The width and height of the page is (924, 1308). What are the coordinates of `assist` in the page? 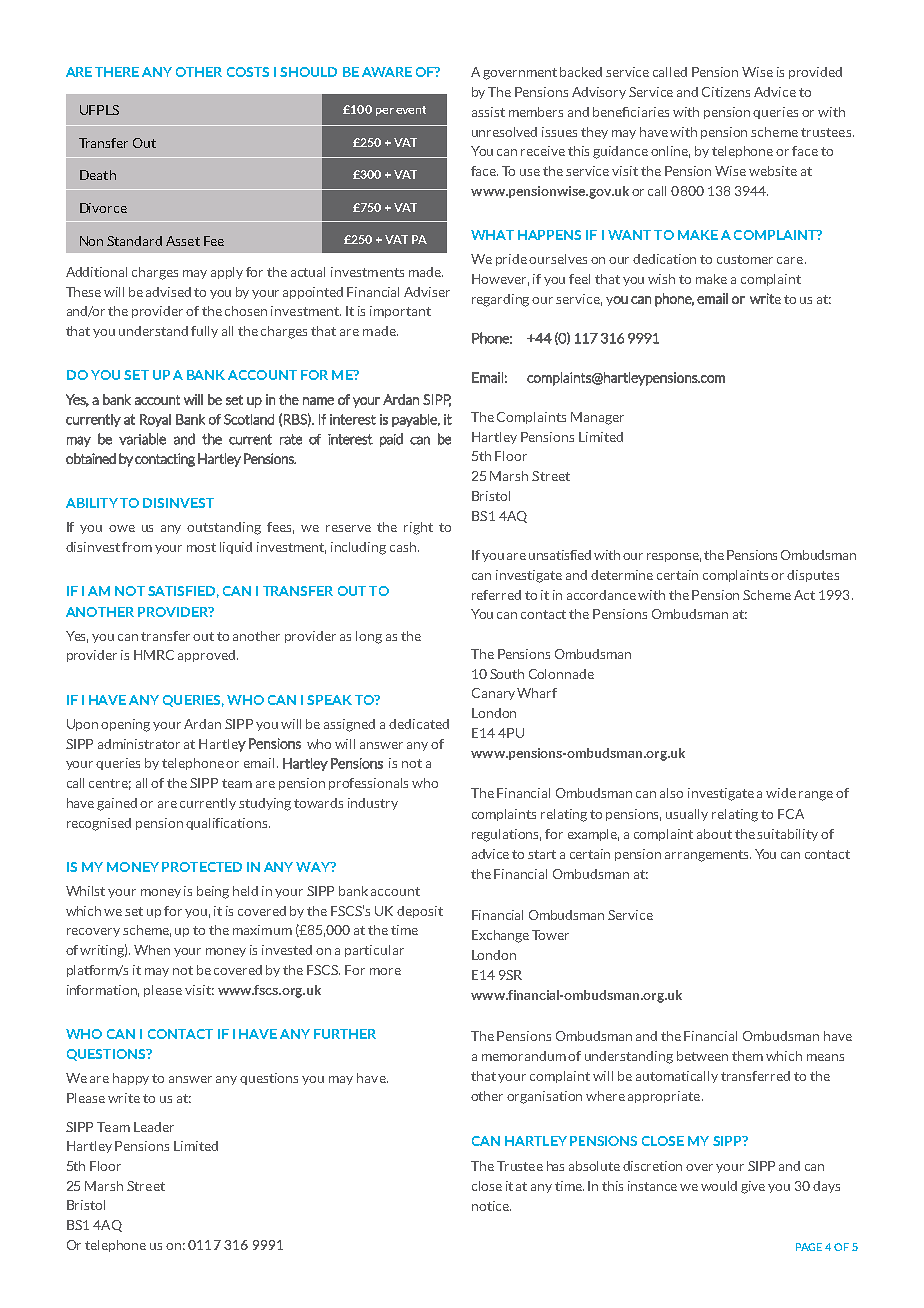 It's located at (488, 112).
